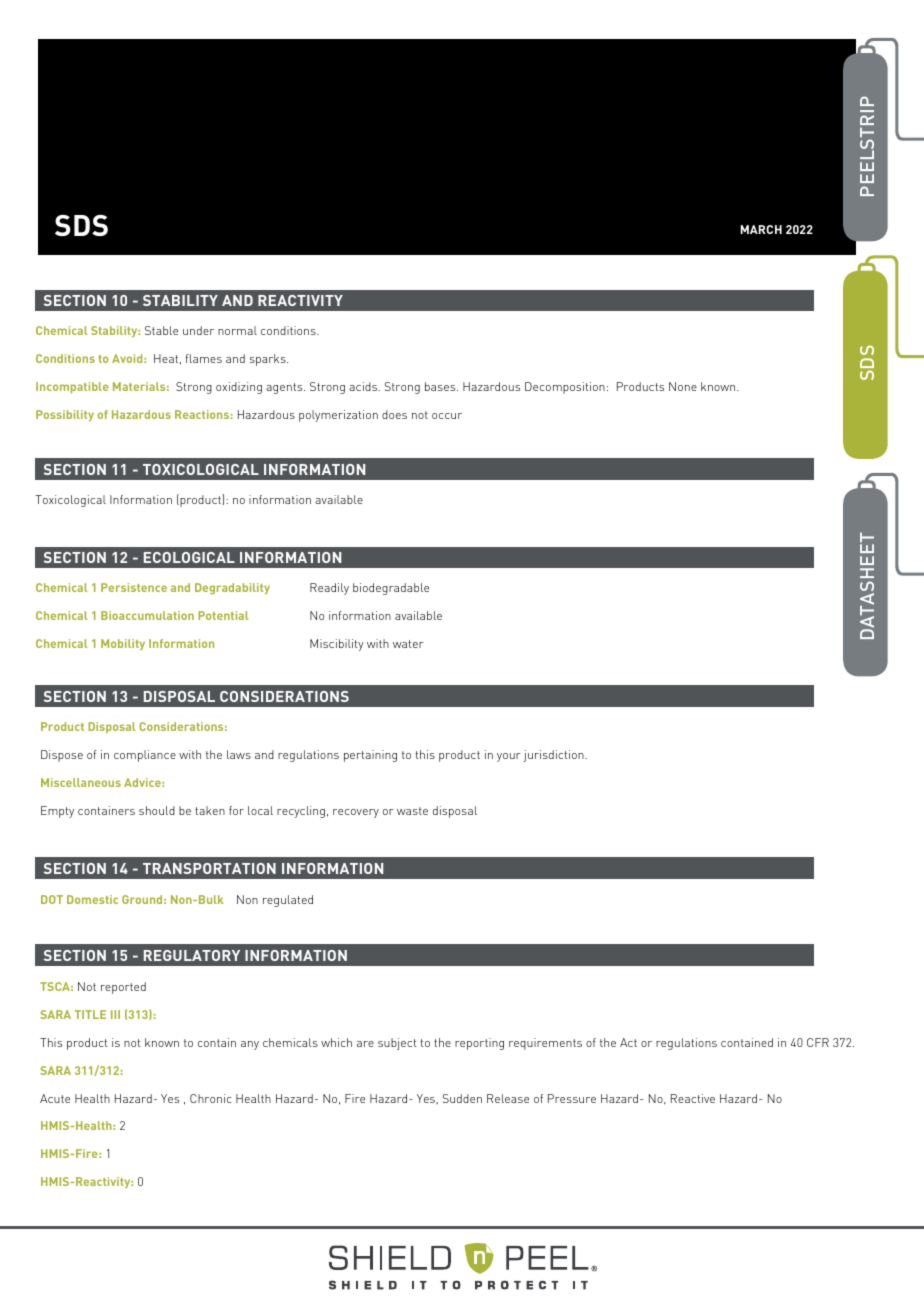 The image size is (924, 1308). What do you see at coordinates (447, 416) in the page?
I see `occur` at bounding box center [447, 416].
